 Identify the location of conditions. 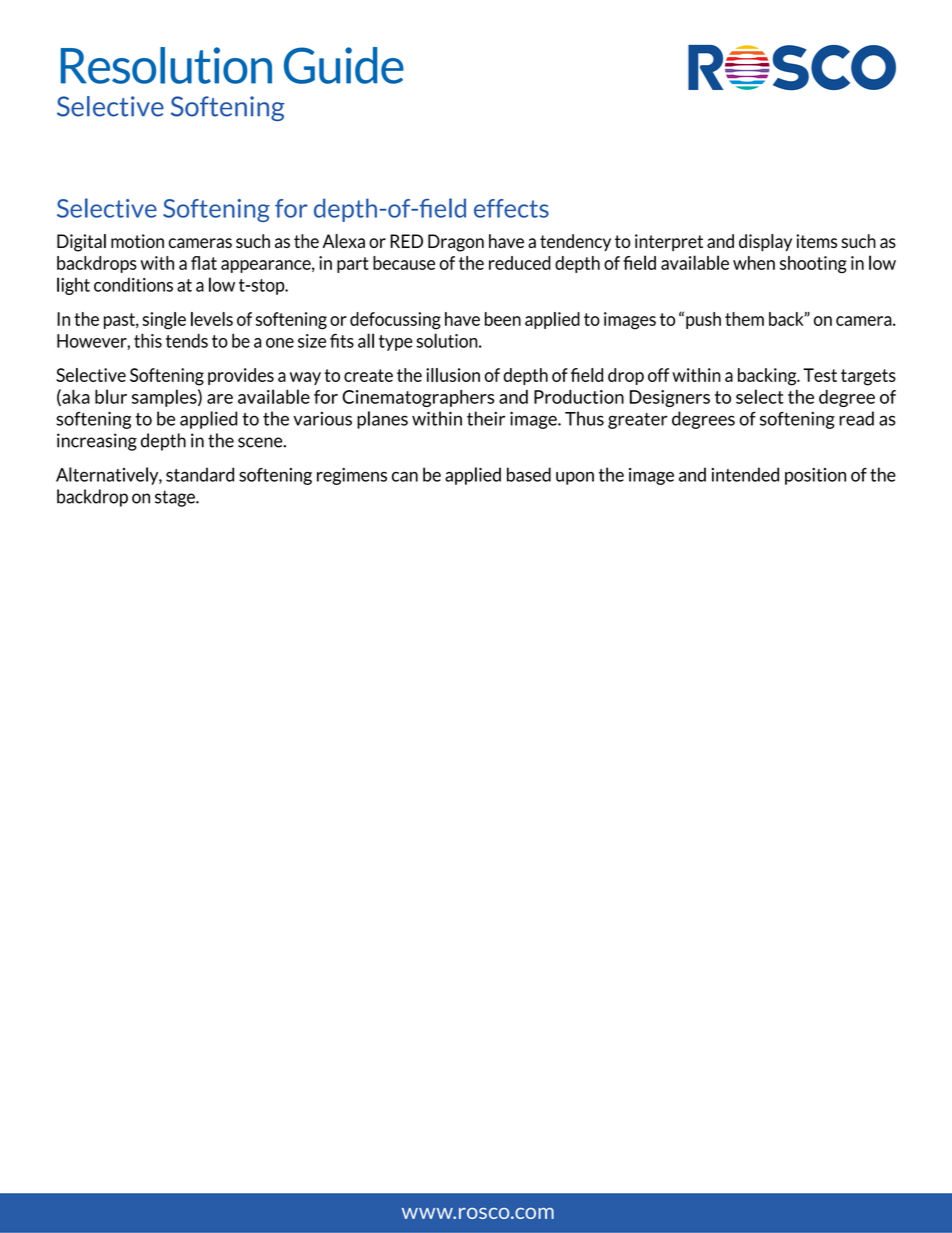
(133, 284).
